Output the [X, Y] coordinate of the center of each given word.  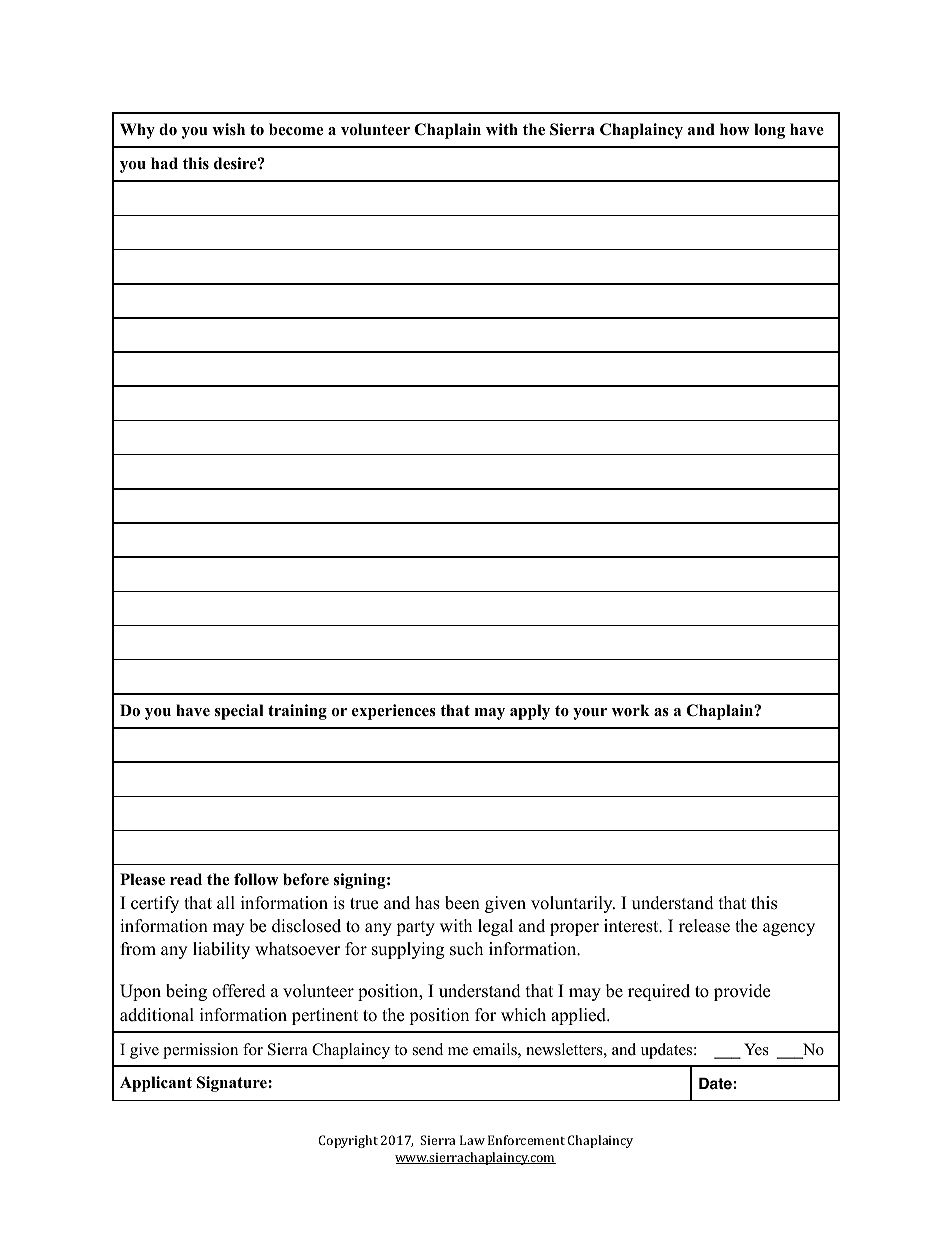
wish [228, 129]
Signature [233, 1084]
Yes [756, 1049]
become [296, 129]
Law [472, 1140]
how [734, 129]
